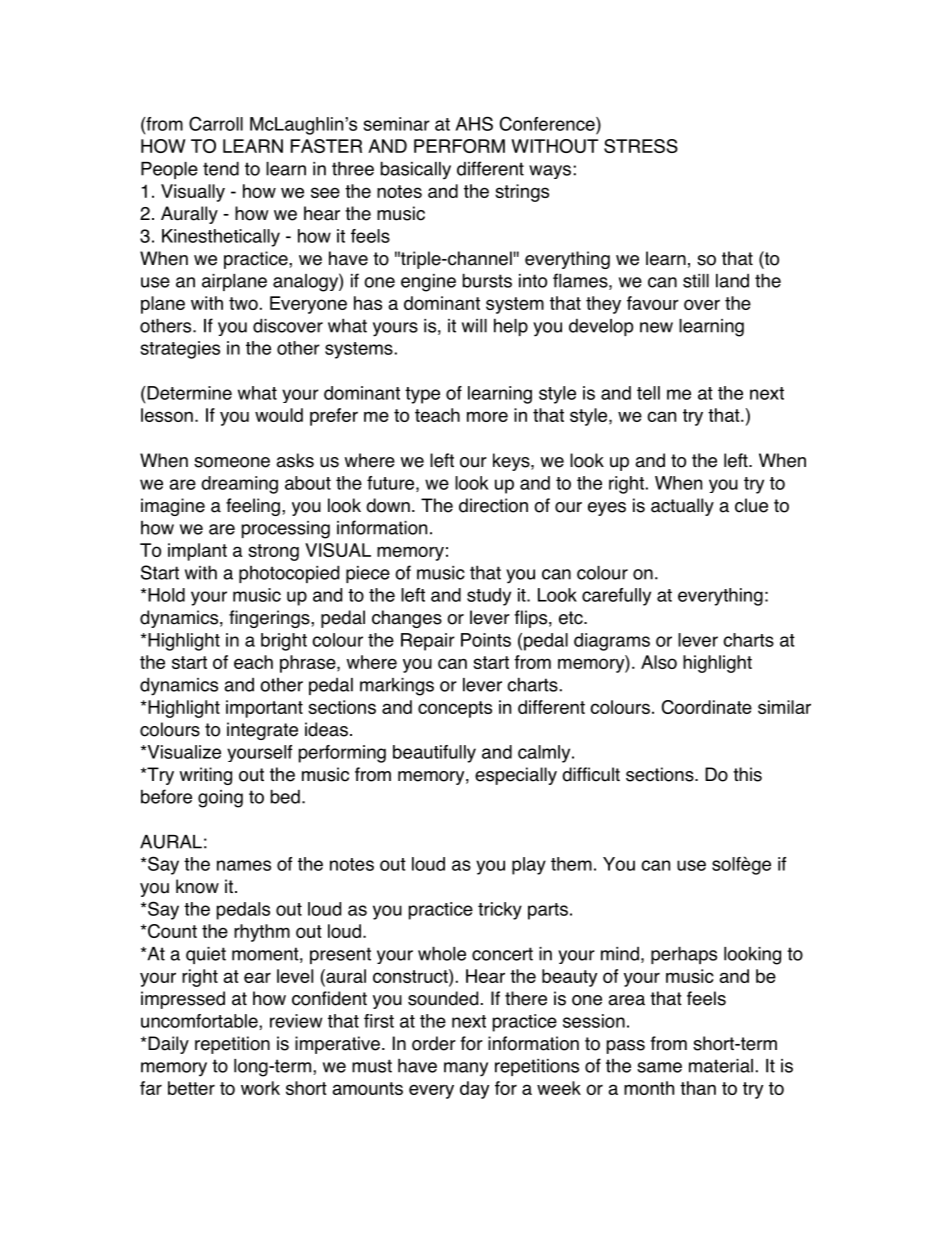 The image size is (952, 1233). I want to click on important, so click(264, 709).
